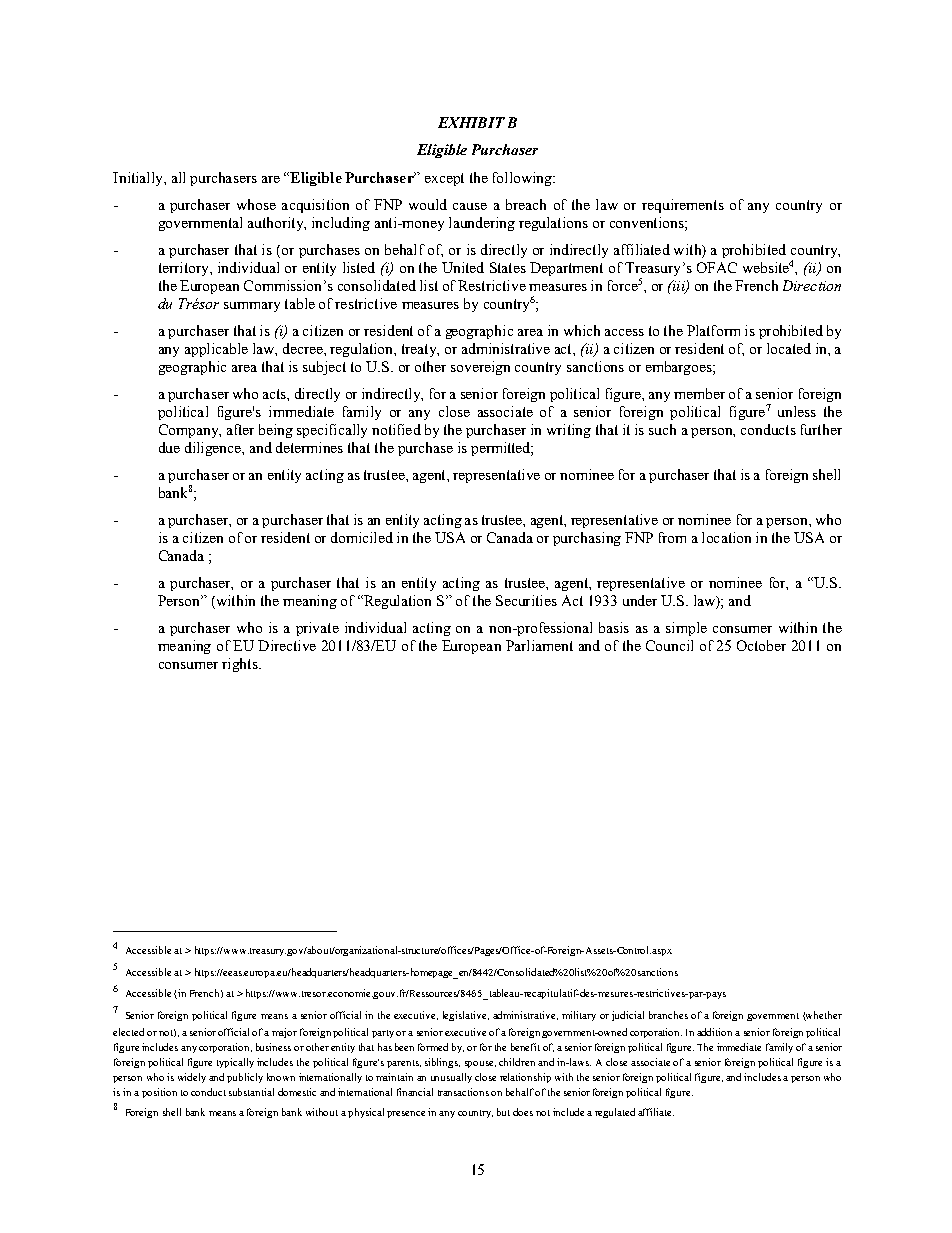 This screenshot has width=952, height=1233. I want to click on October, so click(761, 645).
